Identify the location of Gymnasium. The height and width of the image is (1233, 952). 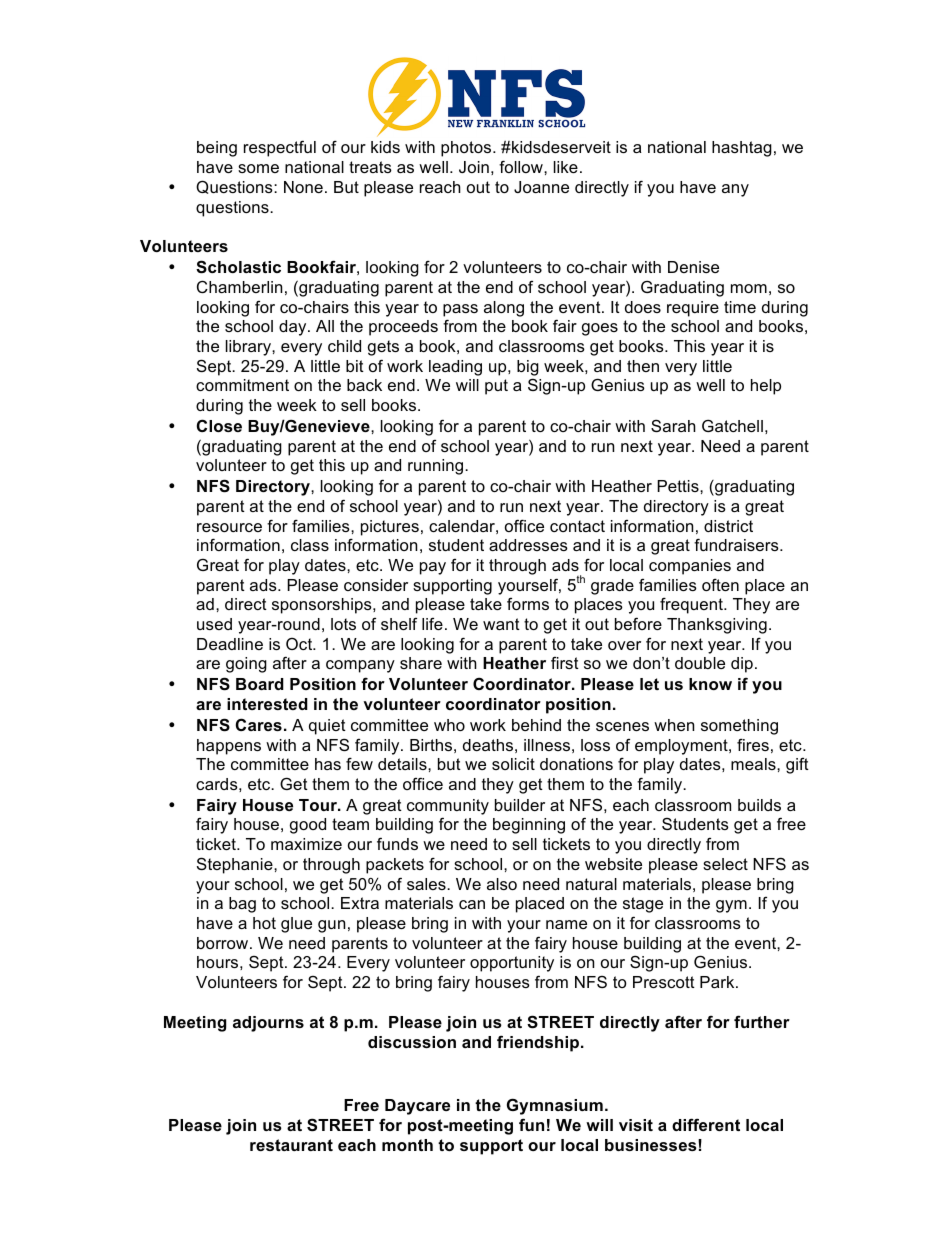
(555, 1106).
